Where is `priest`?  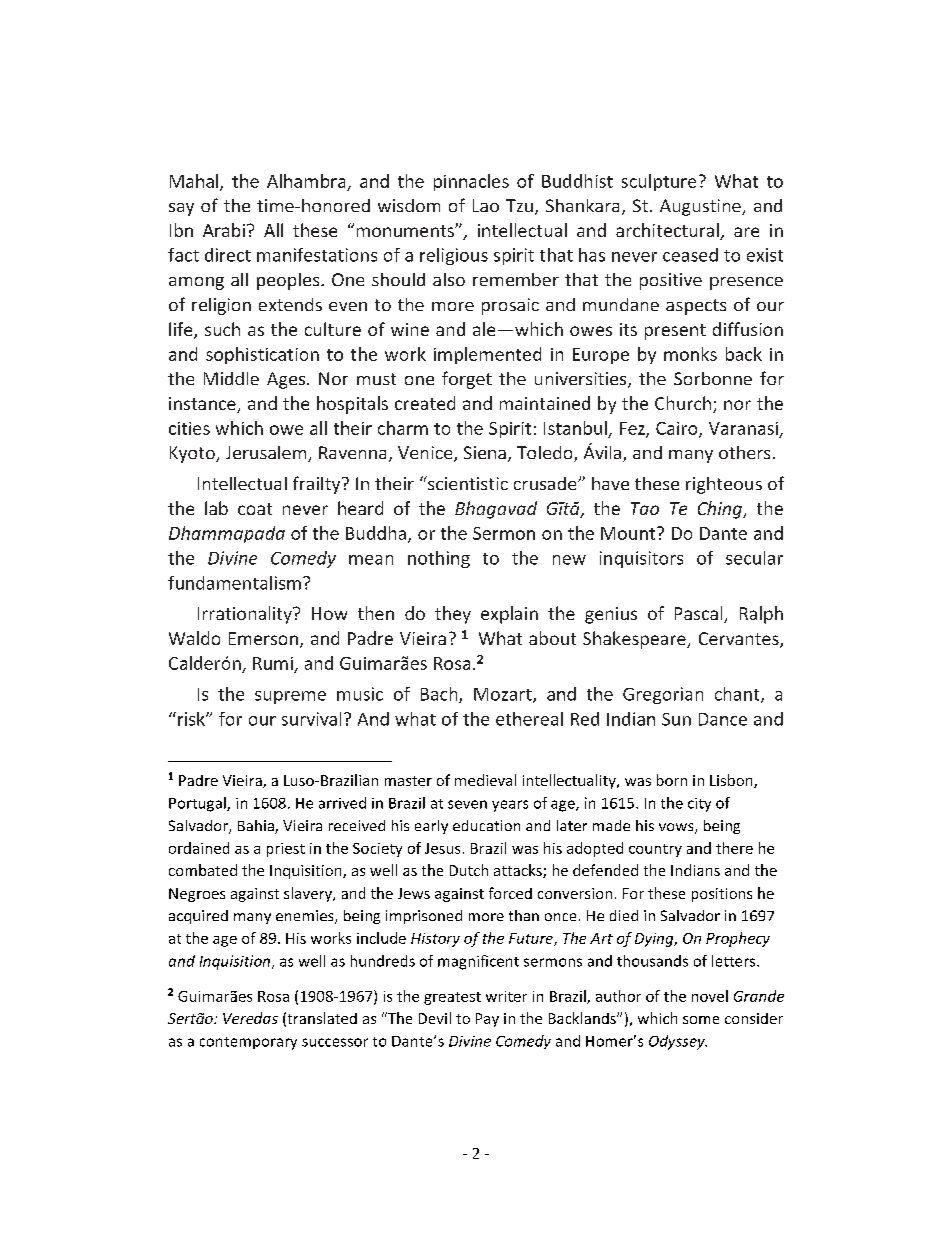
priest is located at coordinates (286, 850).
